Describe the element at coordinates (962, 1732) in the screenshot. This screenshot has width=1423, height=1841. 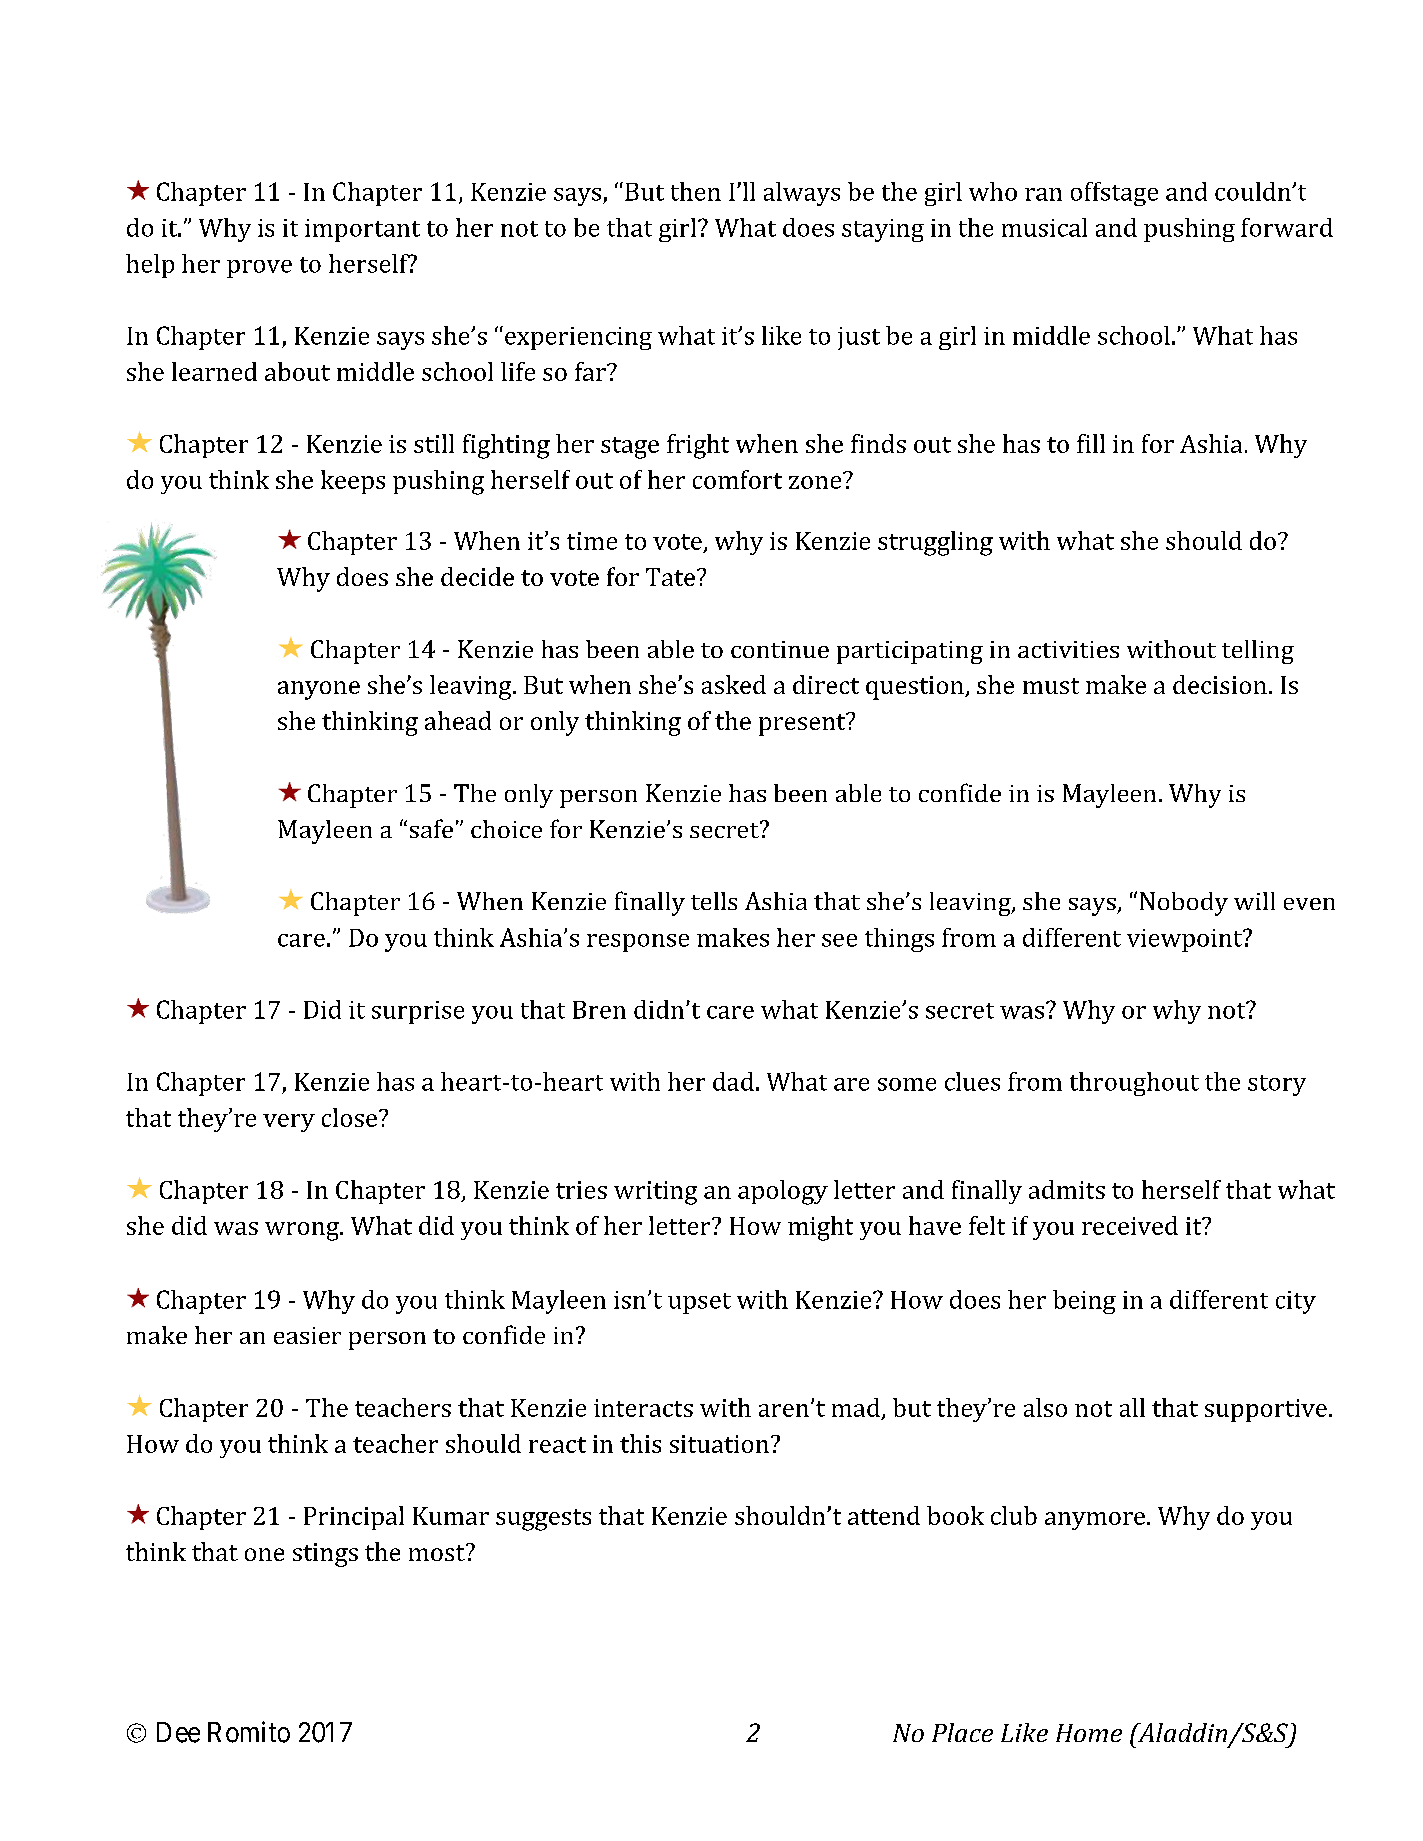
I see `Place` at that location.
